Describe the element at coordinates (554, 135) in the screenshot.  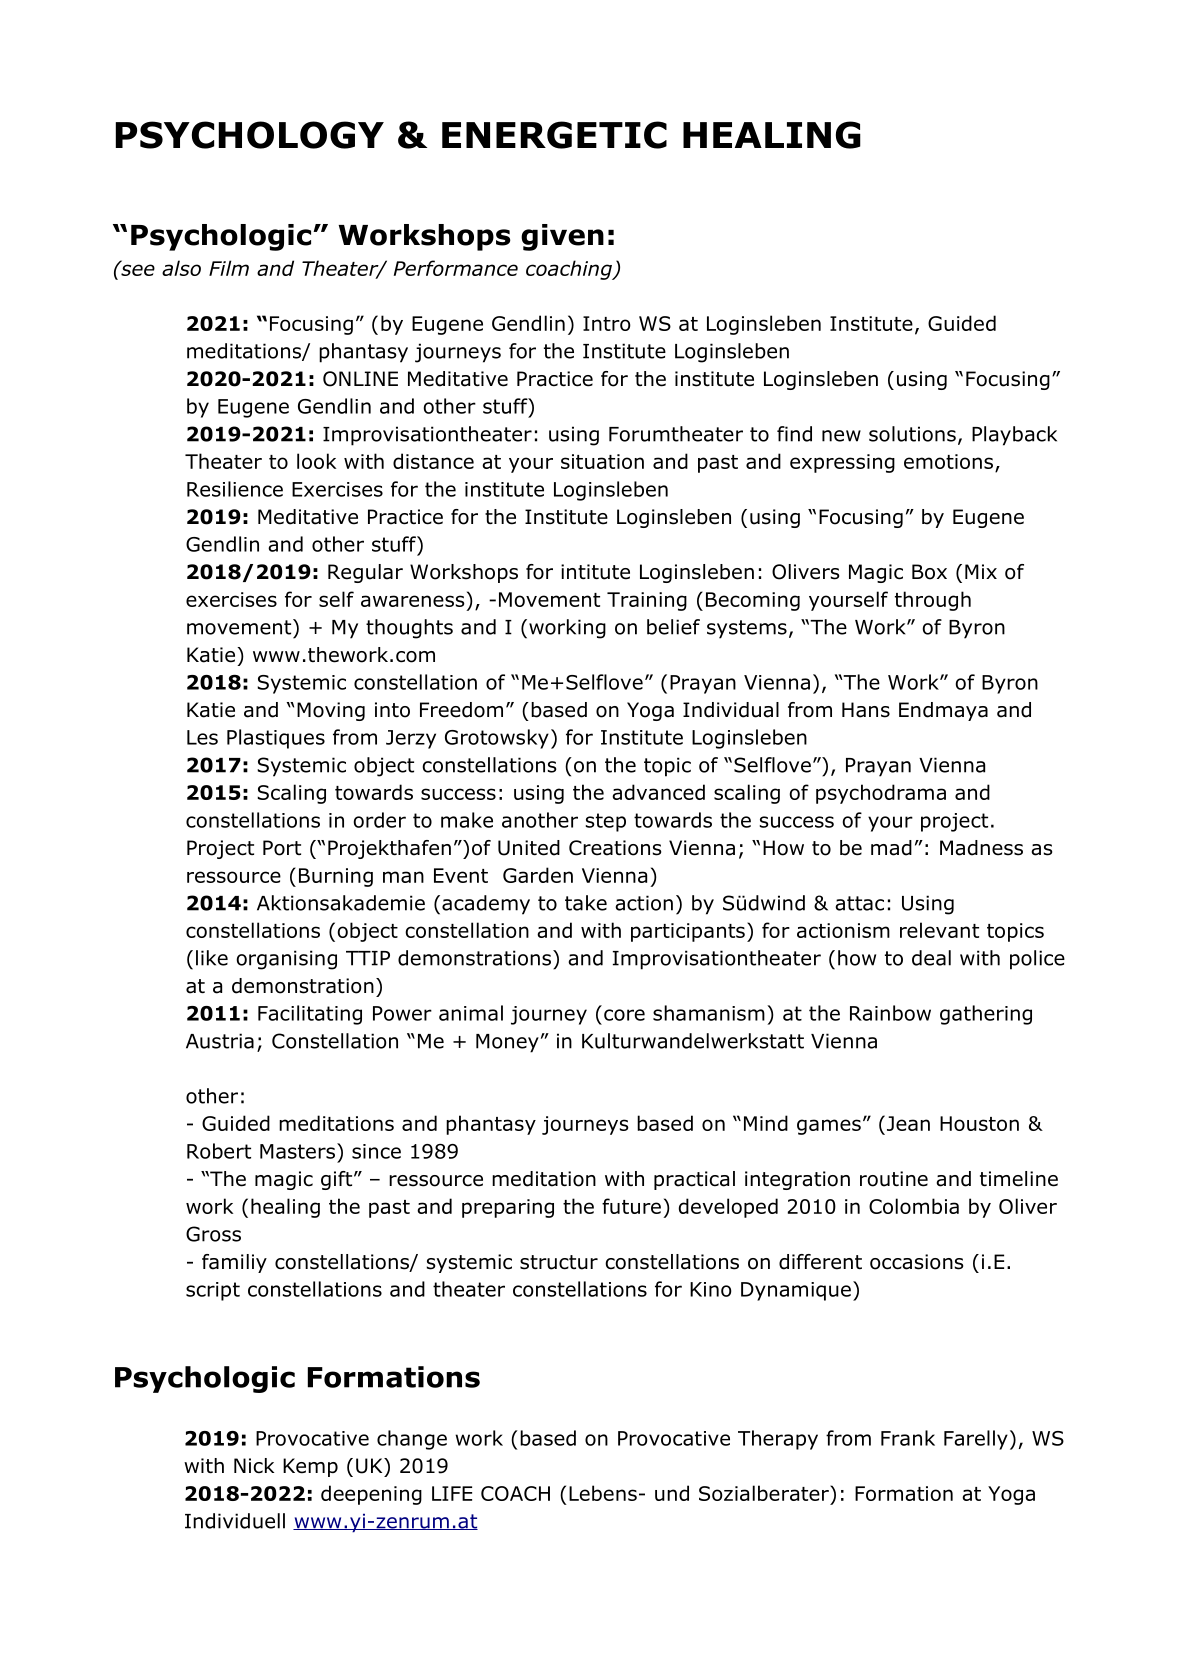
I see `ENERGETIC` at that location.
